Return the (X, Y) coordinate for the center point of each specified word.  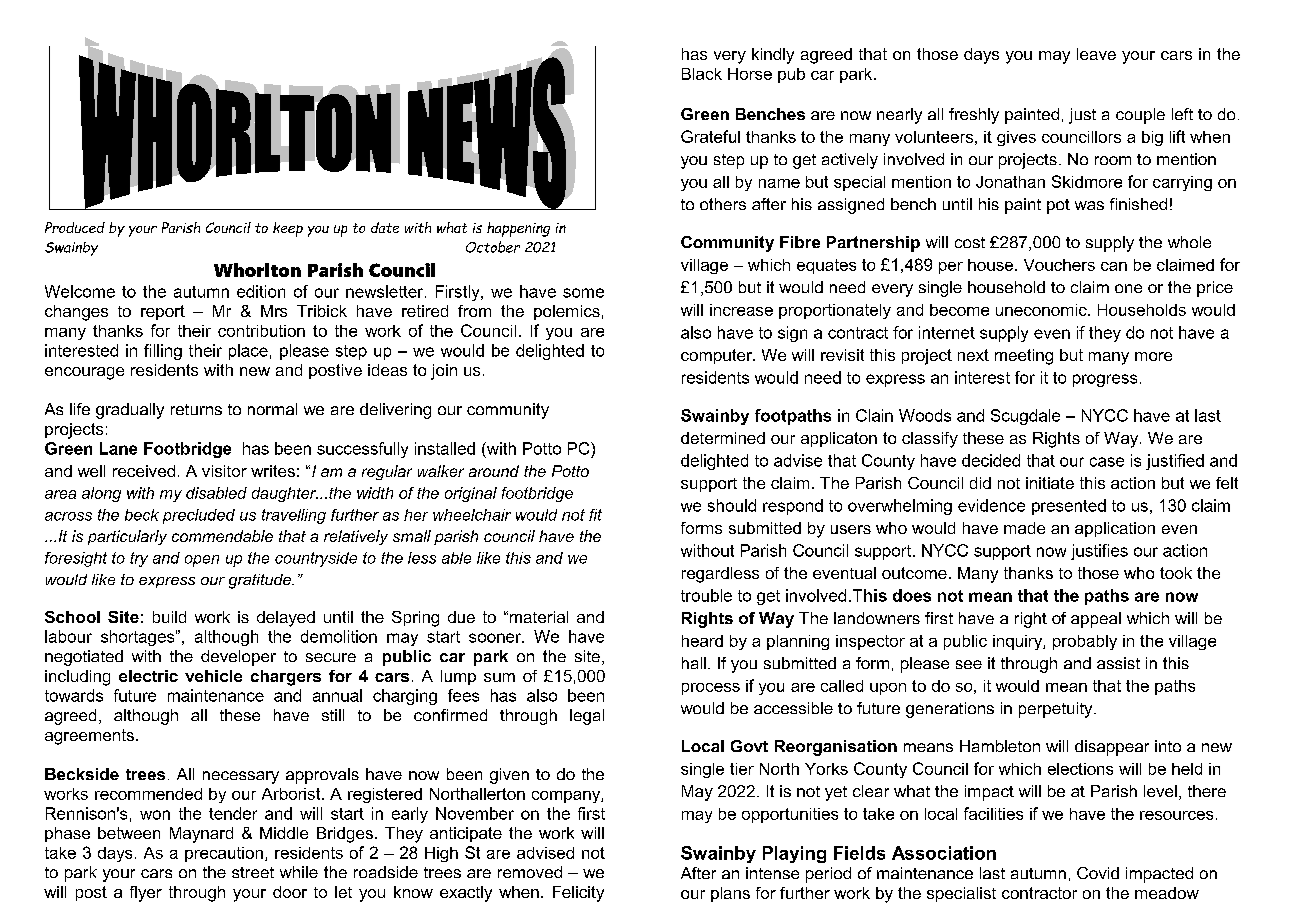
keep (288, 229)
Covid (1098, 873)
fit (595, 515)
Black (702, 74)
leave (1096, 54)
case (1107, 462)
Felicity (578, 894)
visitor (224, 471)
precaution (224, 854)
